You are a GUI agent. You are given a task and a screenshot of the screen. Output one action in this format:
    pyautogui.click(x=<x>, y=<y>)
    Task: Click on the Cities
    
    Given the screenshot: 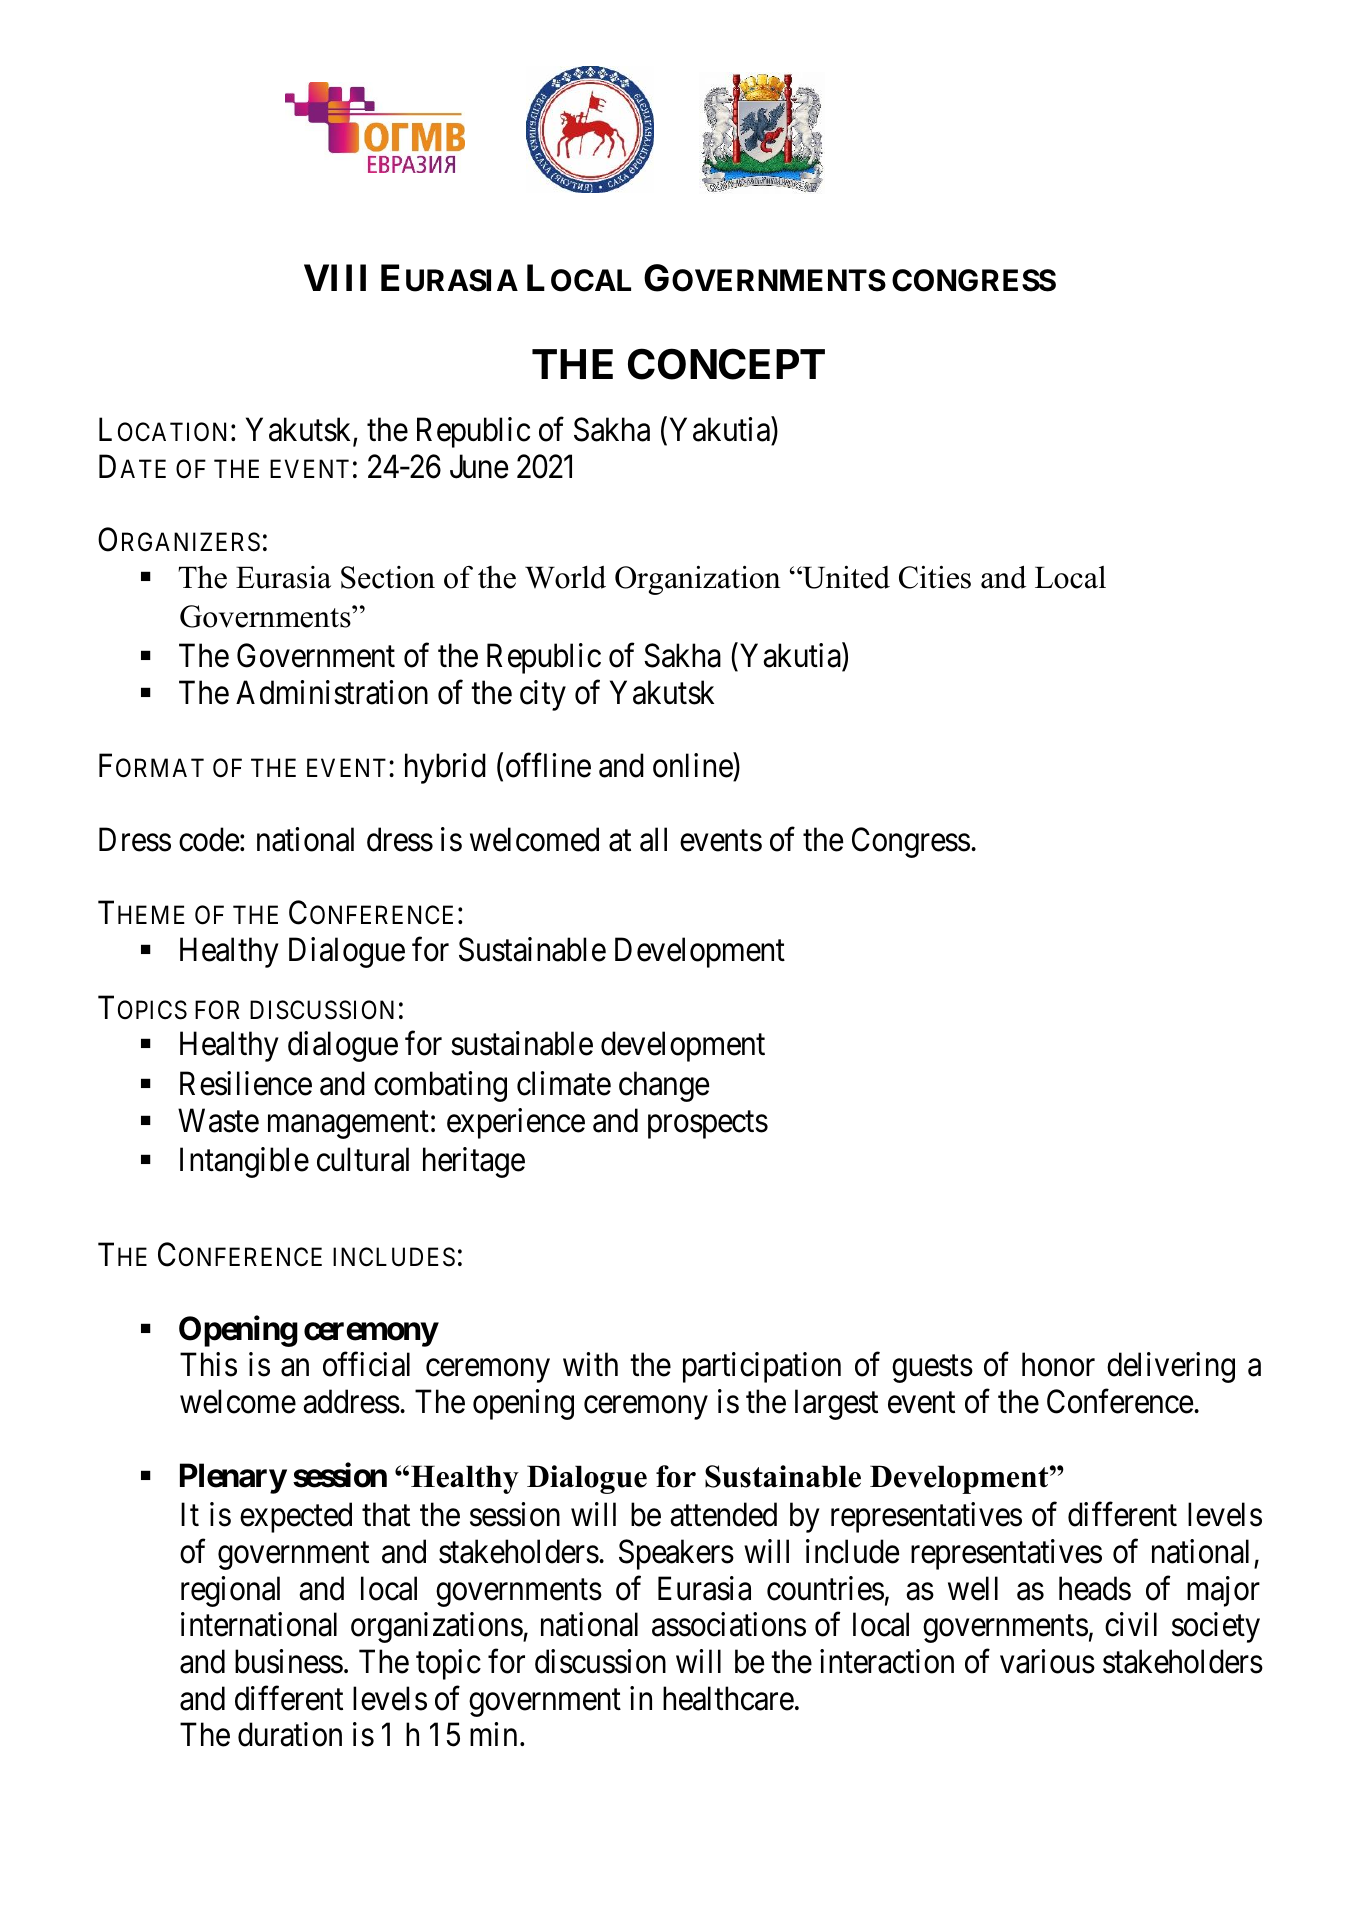 What is the action you would take?
    pyautogui.click(x=935, y=577)
